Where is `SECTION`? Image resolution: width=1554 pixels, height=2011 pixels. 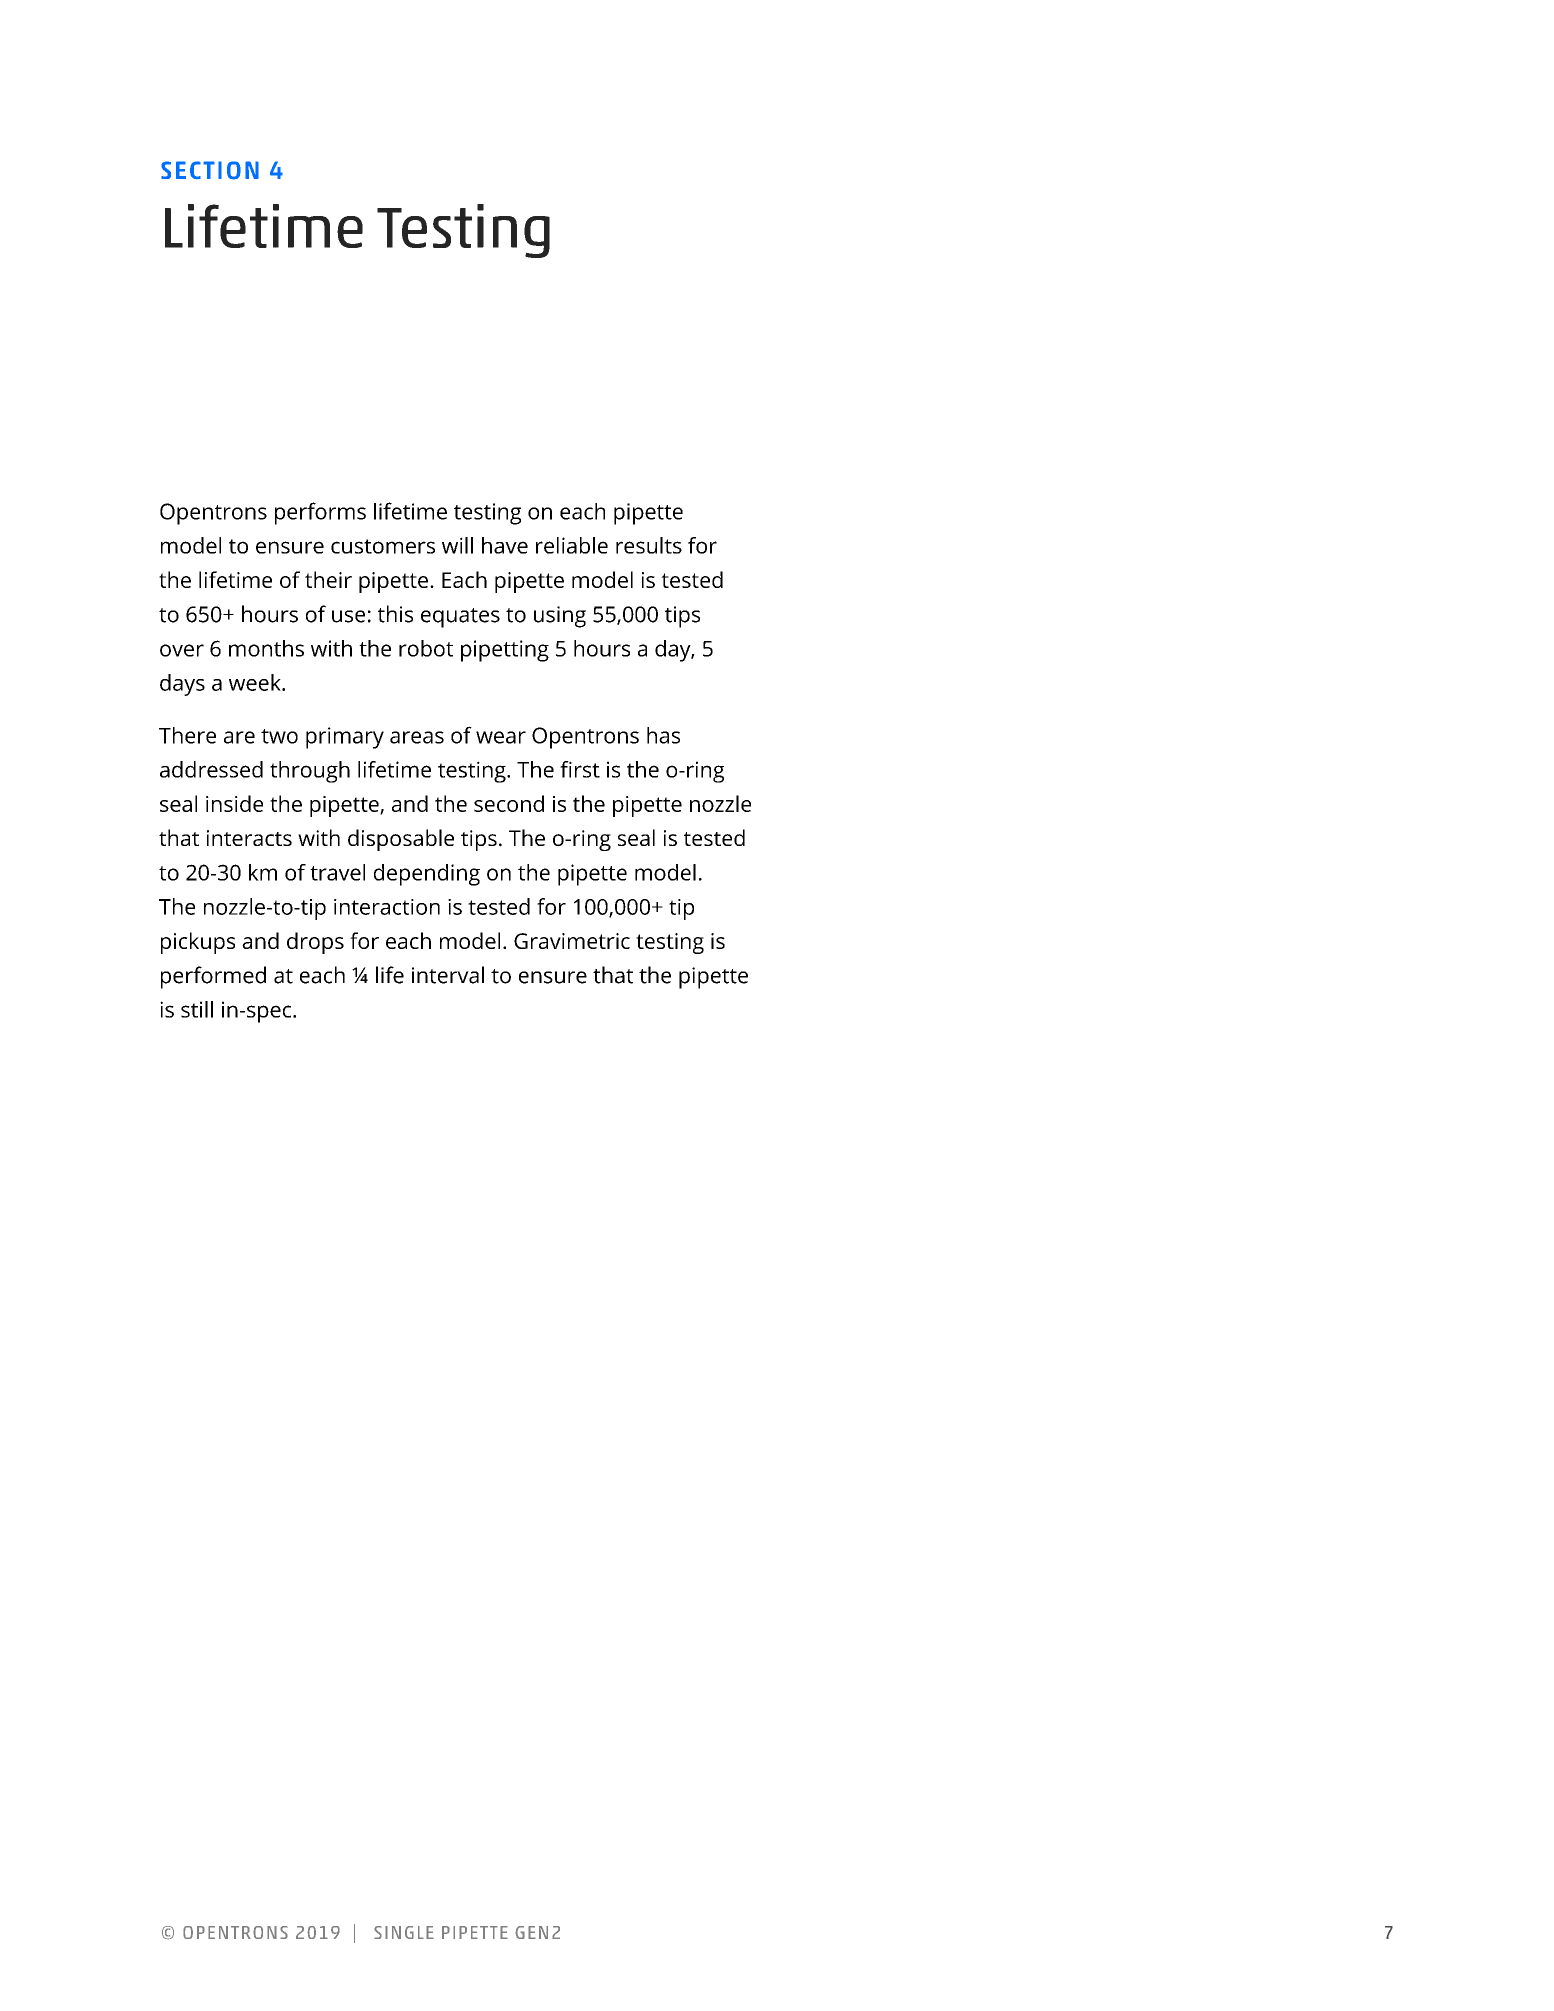
SECTION is located at coordinates (210, 170).
